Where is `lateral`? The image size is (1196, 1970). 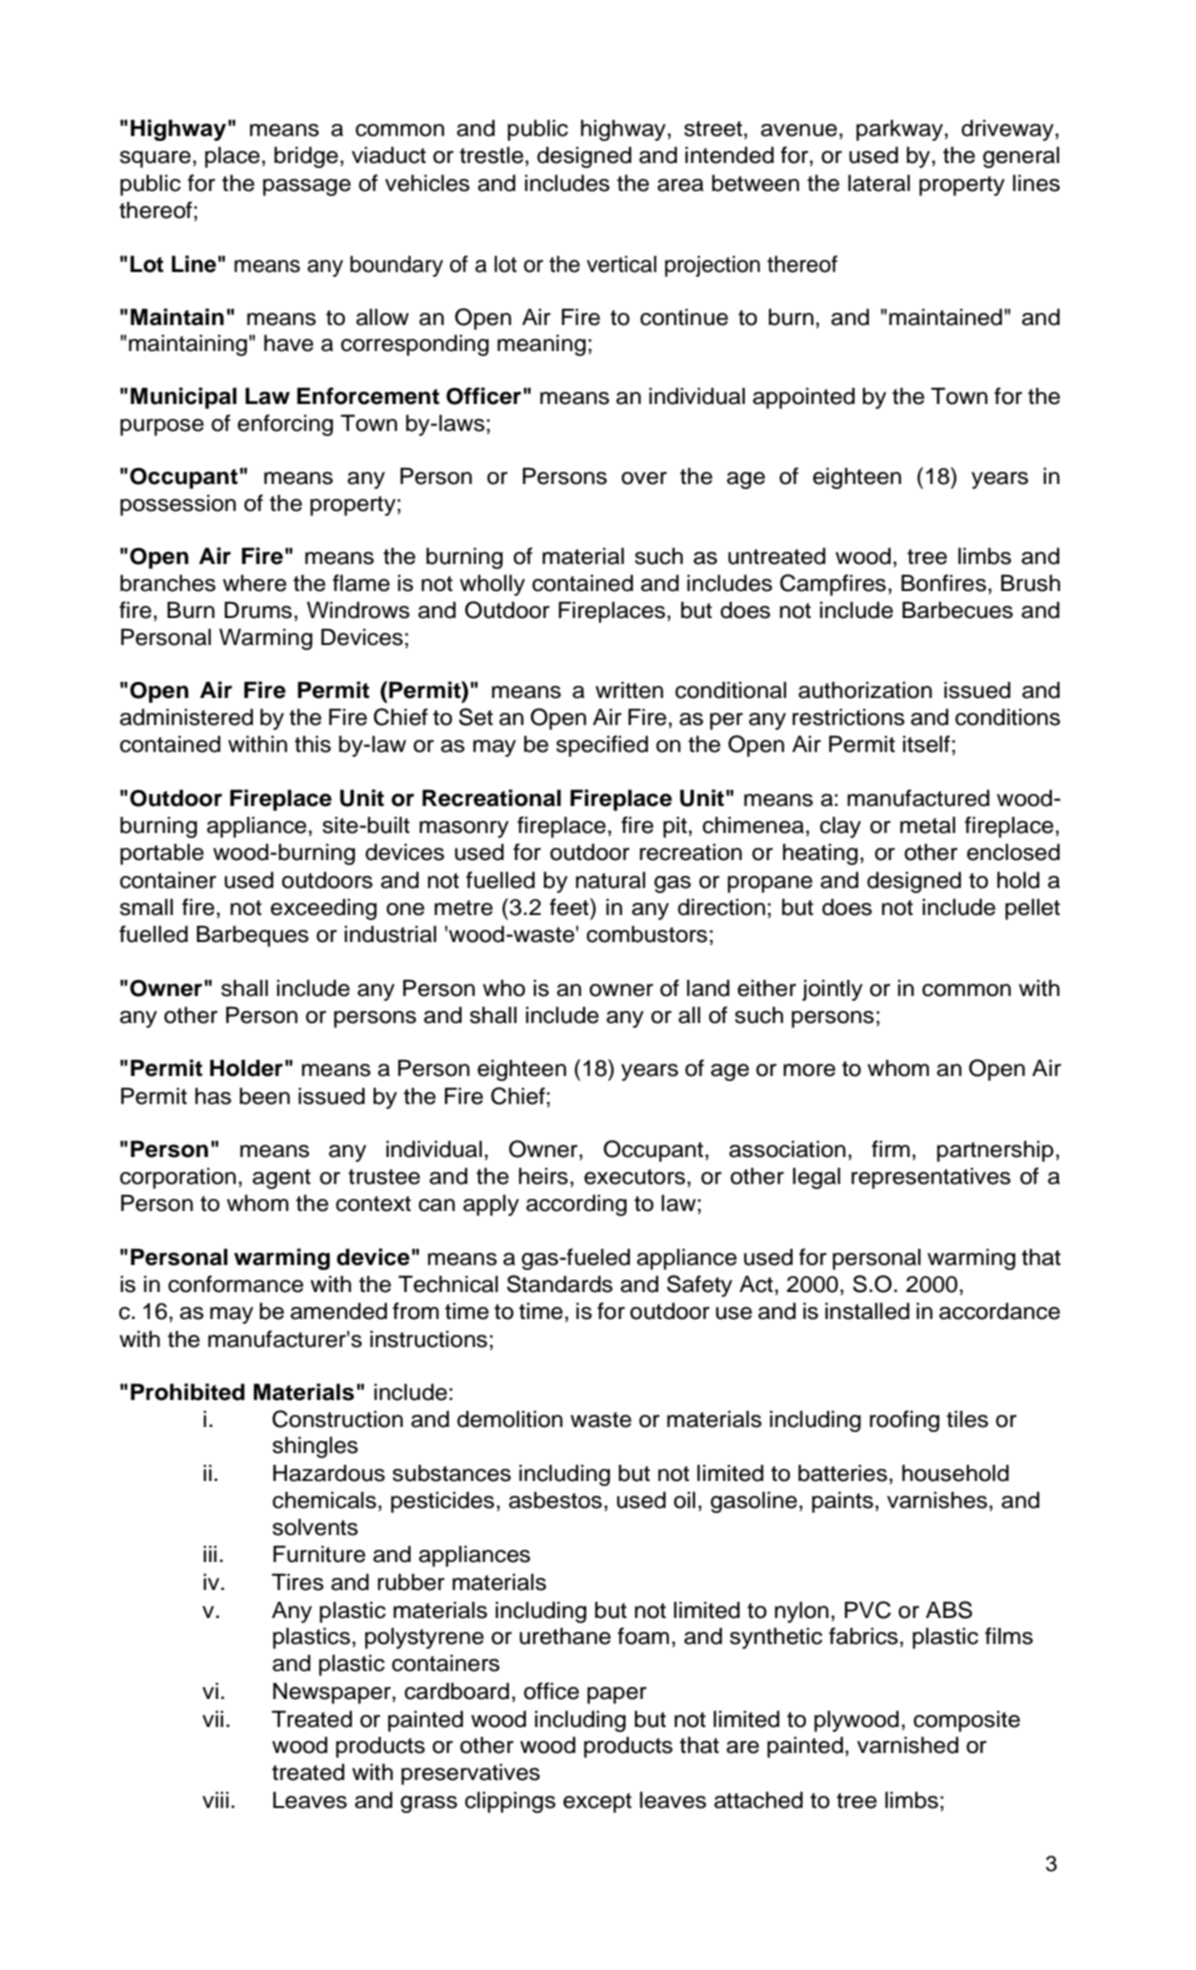 lateral is located at coordinates (879, 183).
